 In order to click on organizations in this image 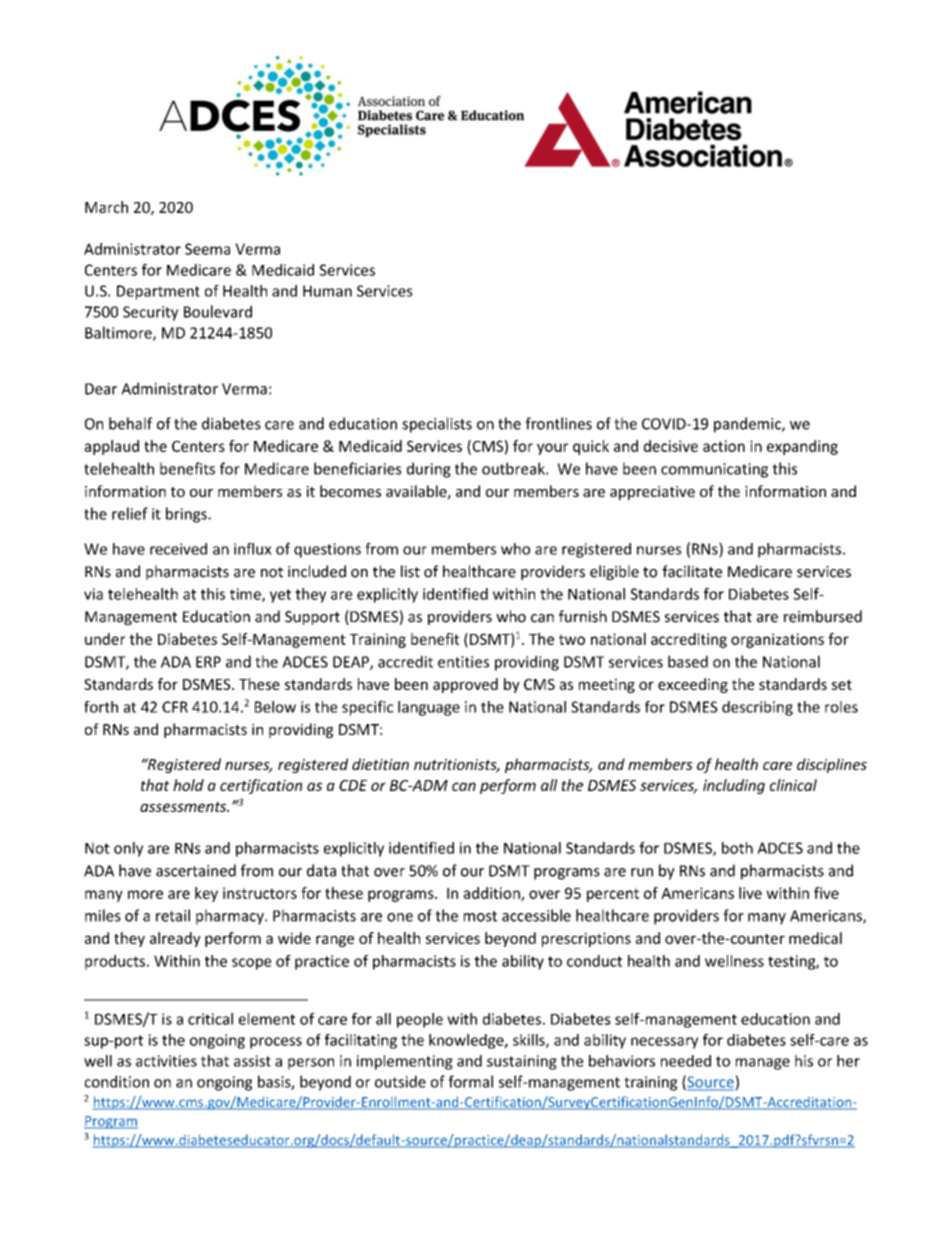, I will do `click(777, 640)`.
